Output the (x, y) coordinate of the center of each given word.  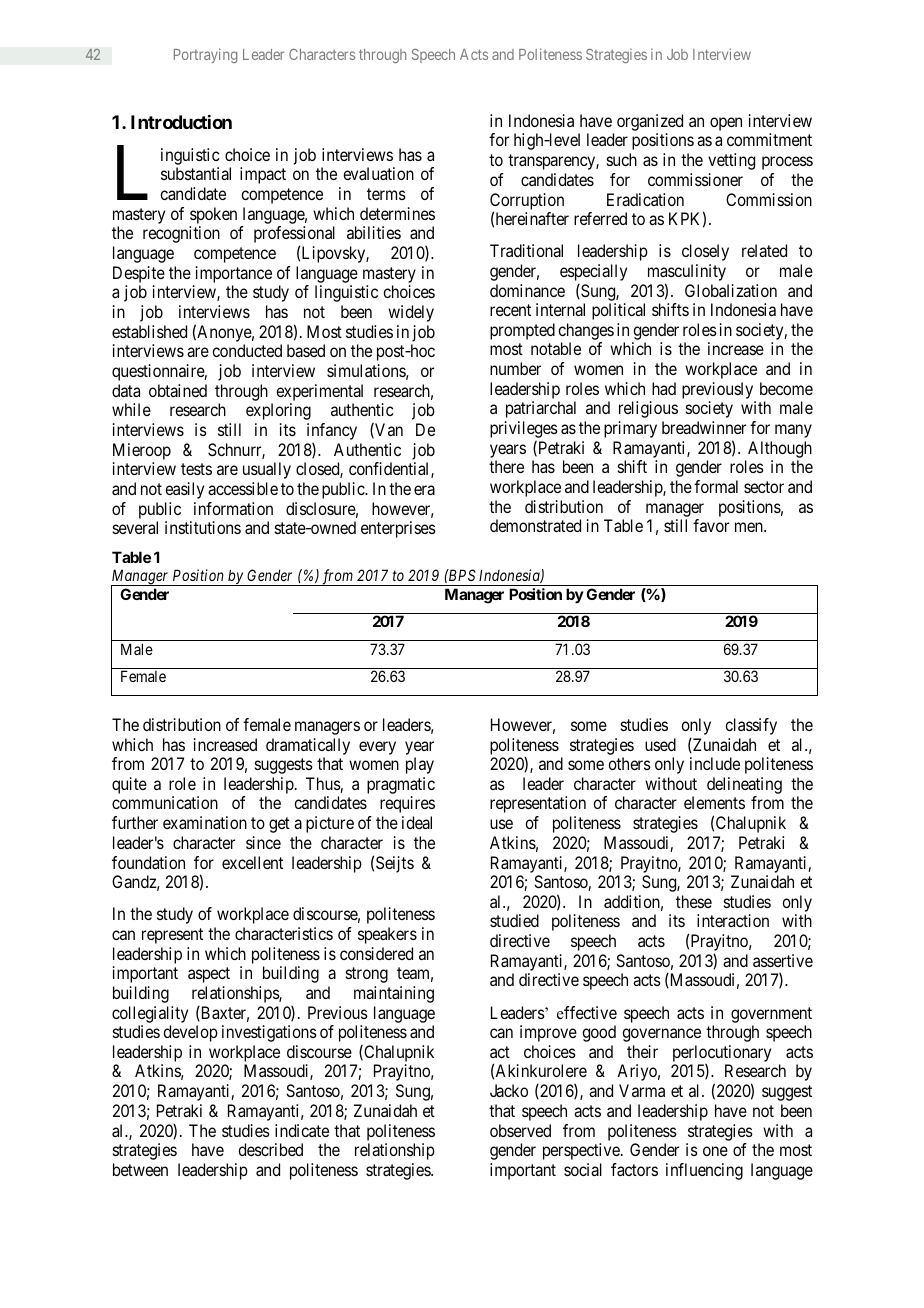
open (726, 124)
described (270, 1149)
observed (520, 1130)
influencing (704, 1171)
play (420, 765)
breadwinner (704, 427)
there (506, 466)
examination (205, 822)
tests (196, 469)
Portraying (205, 55)
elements (714, 802)
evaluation (378, 173)
